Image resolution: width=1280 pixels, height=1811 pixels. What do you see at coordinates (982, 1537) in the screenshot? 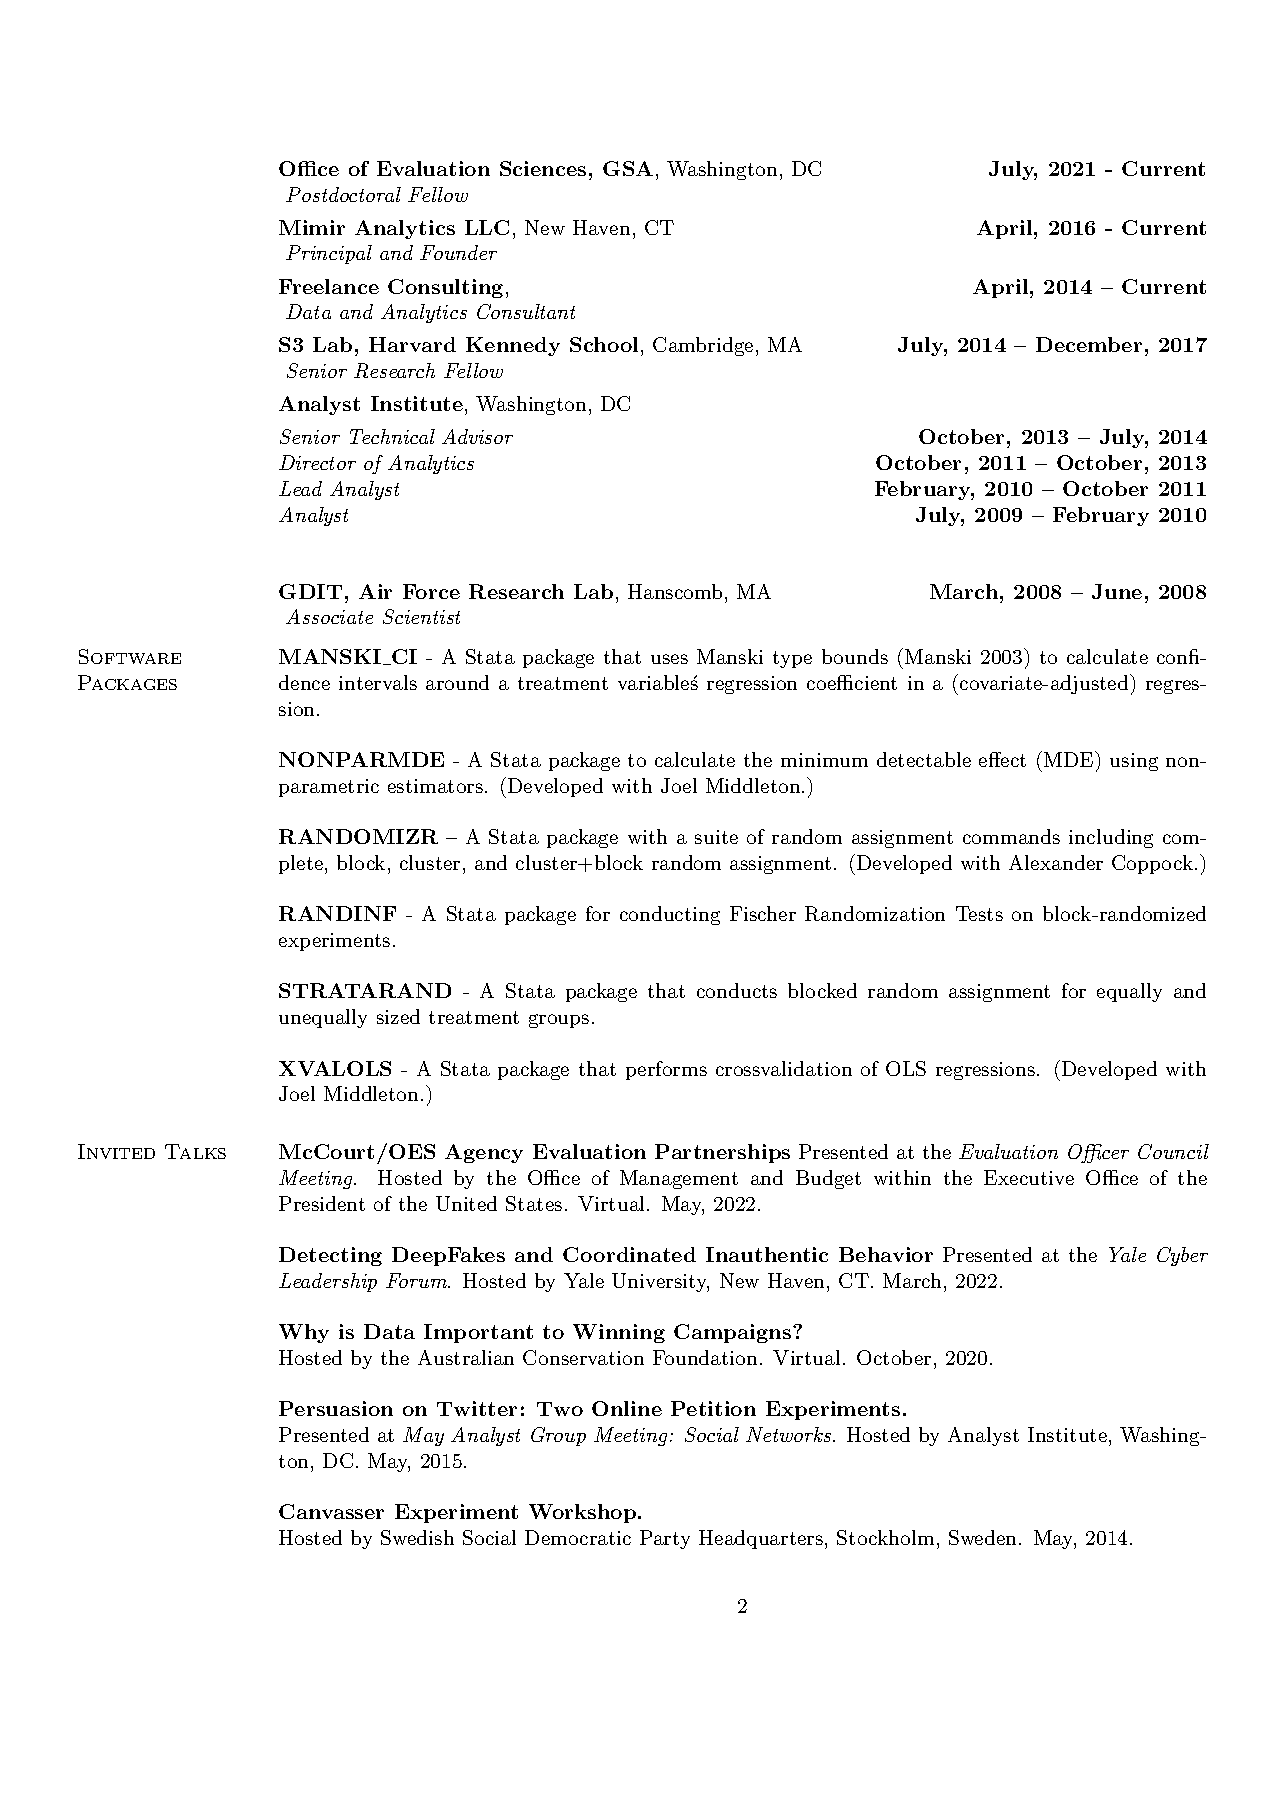
I see `Sweden` at bounding box center [982, 1537].
